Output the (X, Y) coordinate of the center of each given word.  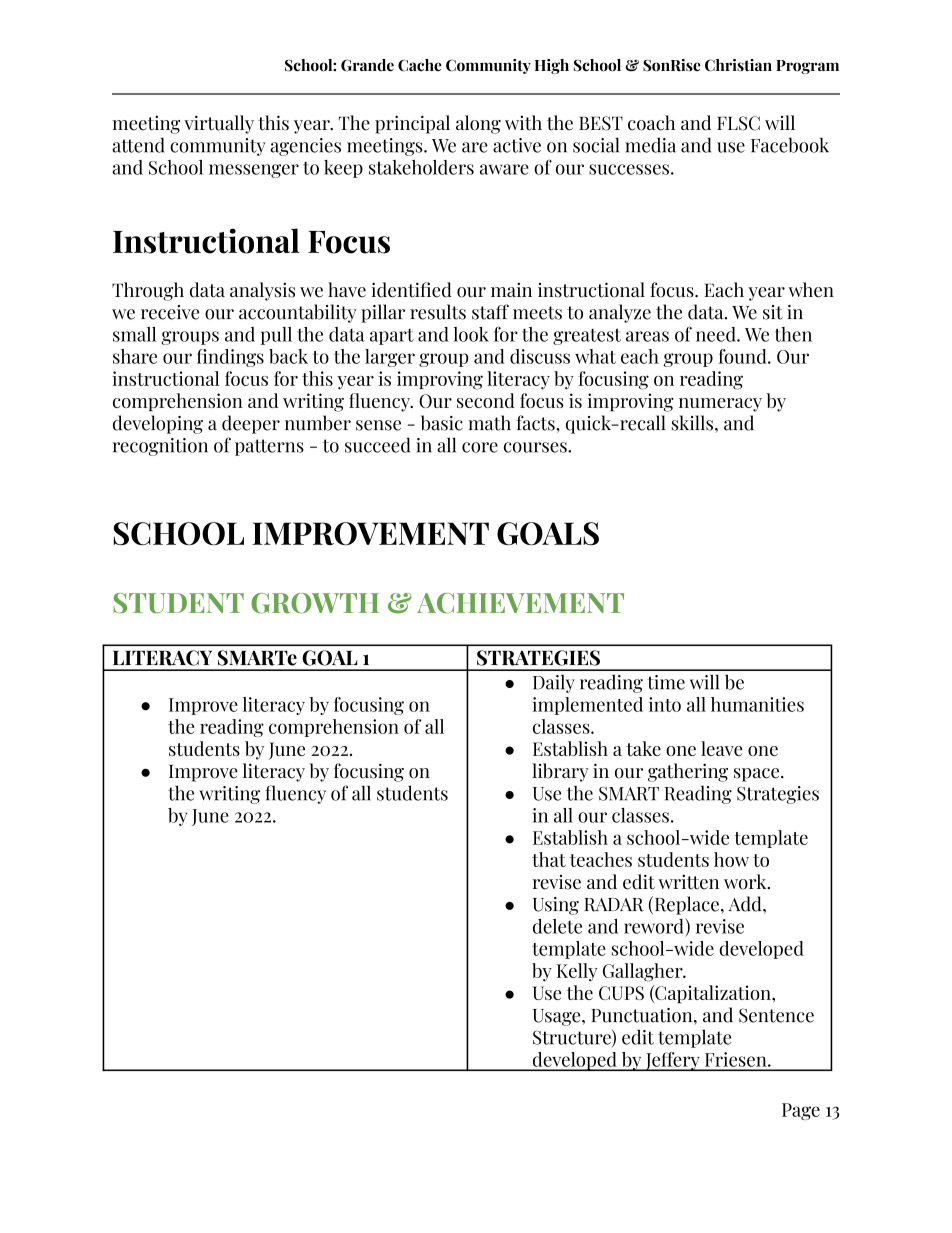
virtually (219, 124)
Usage (558, 1017)
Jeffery (672, 1061)
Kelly (577, 972)
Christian (738, 65)
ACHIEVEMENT (520, 603)
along (478, 124)
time (666, 682)
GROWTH (315, 603)
